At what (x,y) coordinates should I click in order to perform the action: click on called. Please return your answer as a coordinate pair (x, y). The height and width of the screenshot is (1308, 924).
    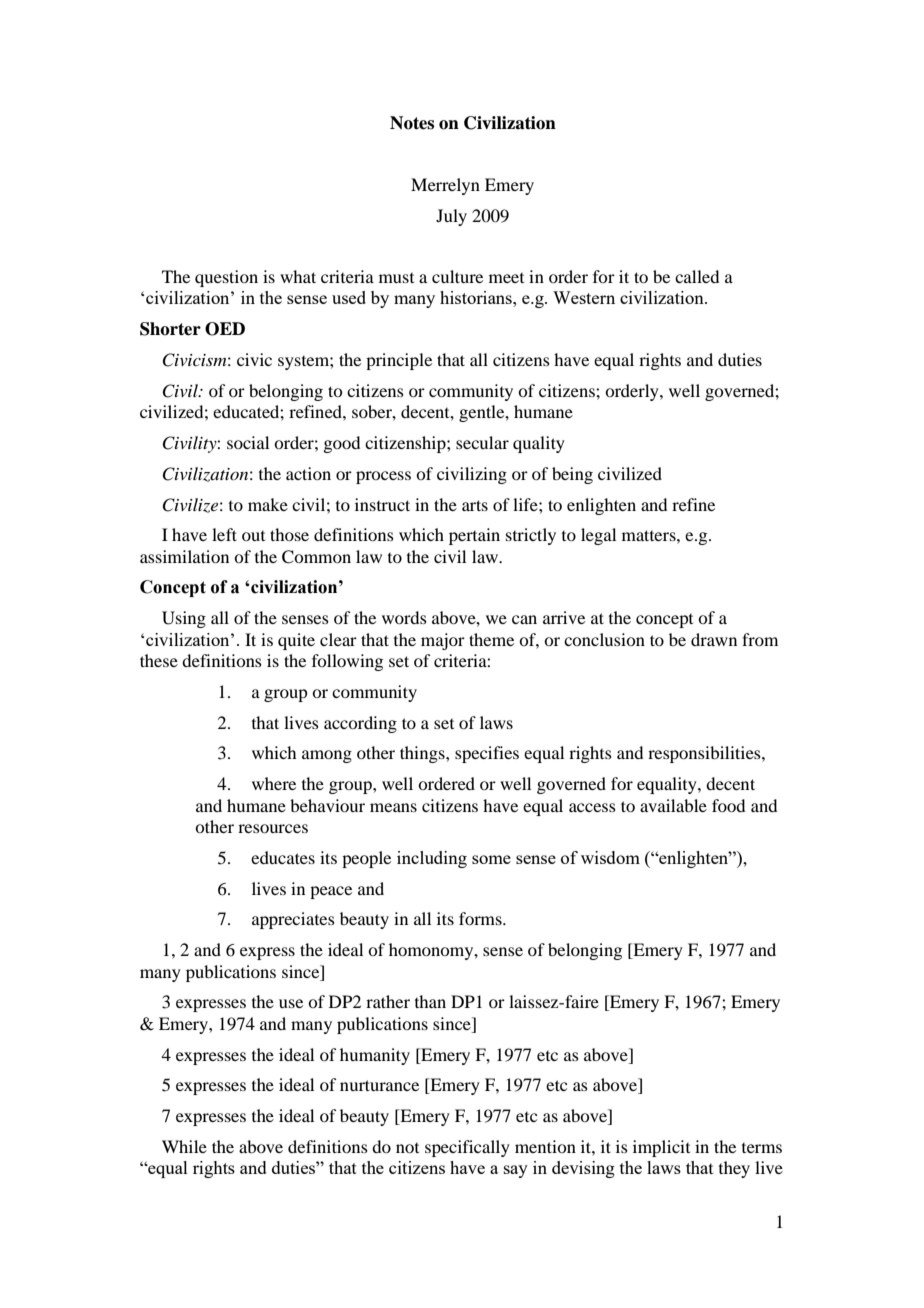
    Looking at the image, I should click on (697, 276).
